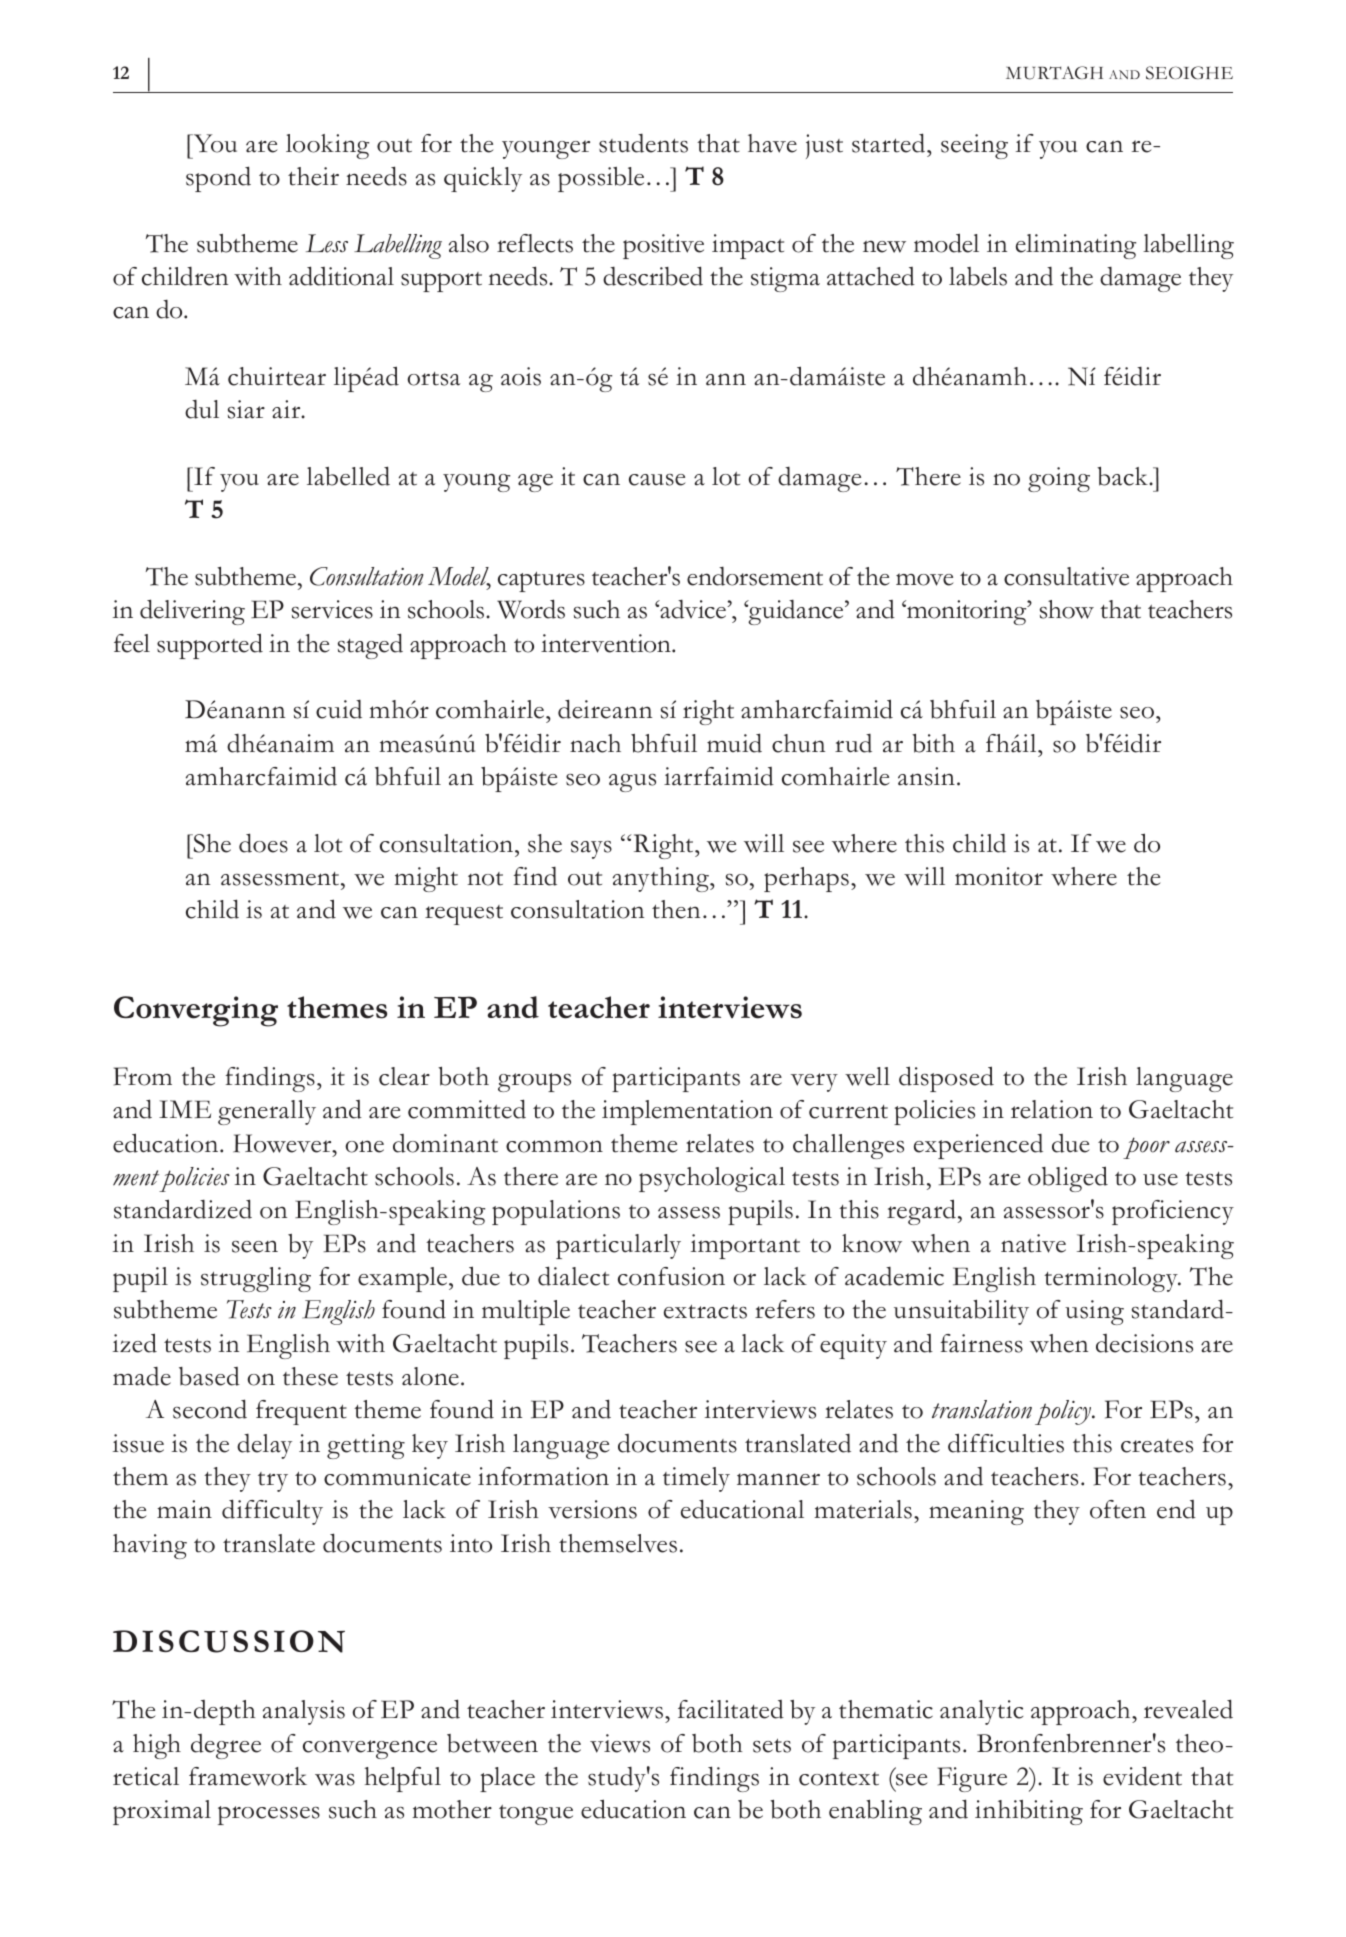  Describe the element at coordinates (226, 1746) in the image. I see `degree` at that location.
